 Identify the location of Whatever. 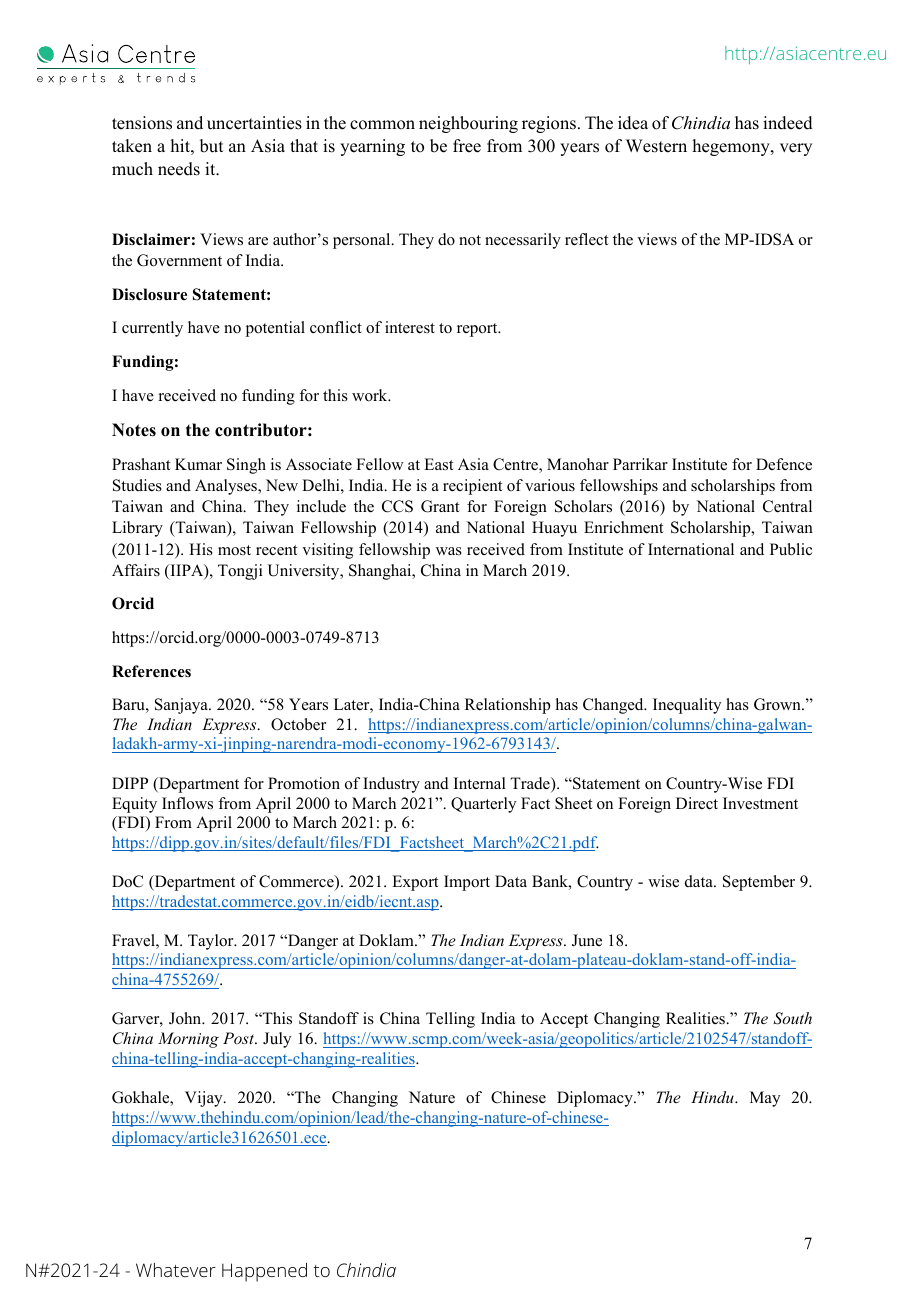
(176, 1270).
